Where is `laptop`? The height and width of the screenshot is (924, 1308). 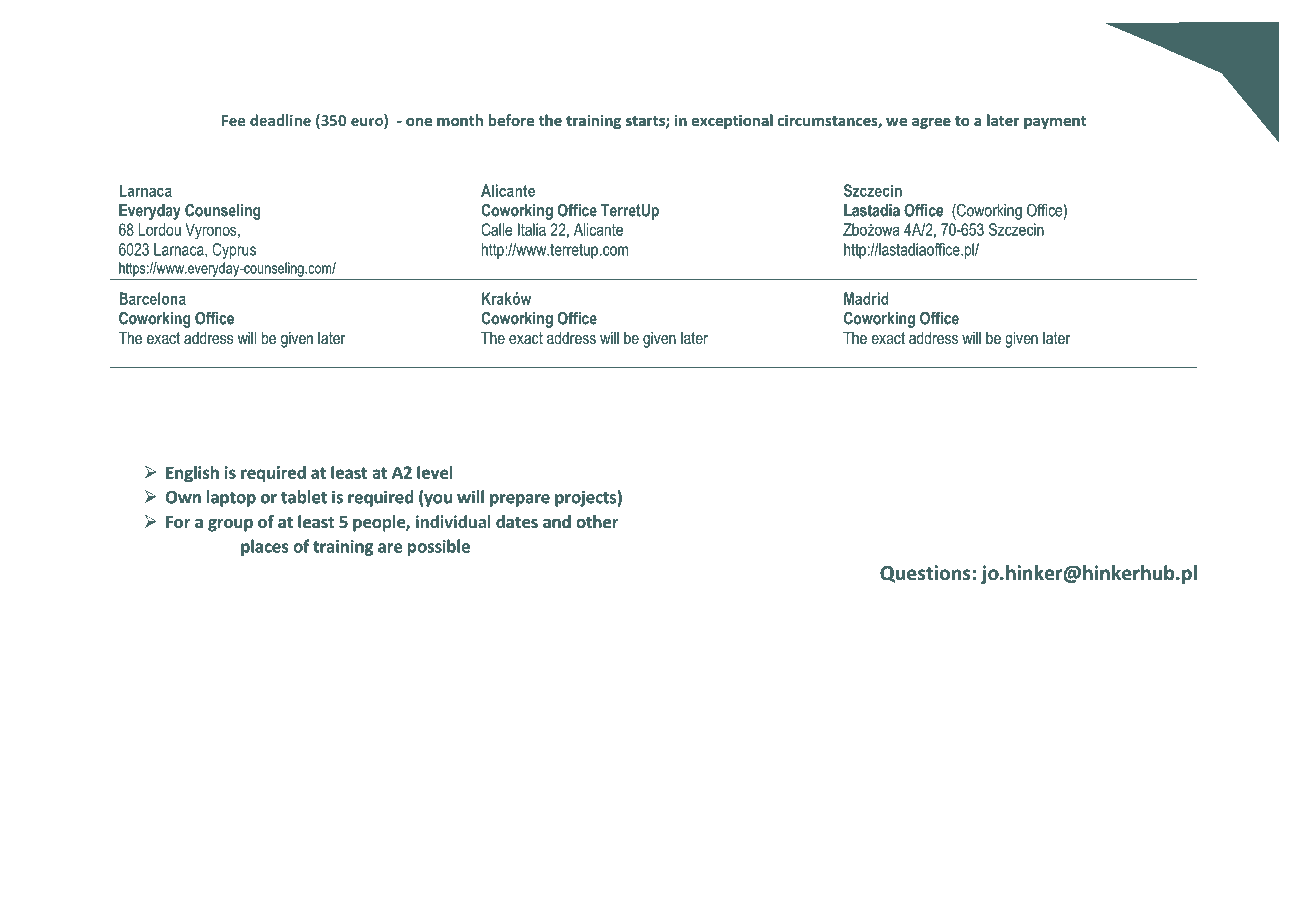
laptop is located at coordinates (231, 498).
